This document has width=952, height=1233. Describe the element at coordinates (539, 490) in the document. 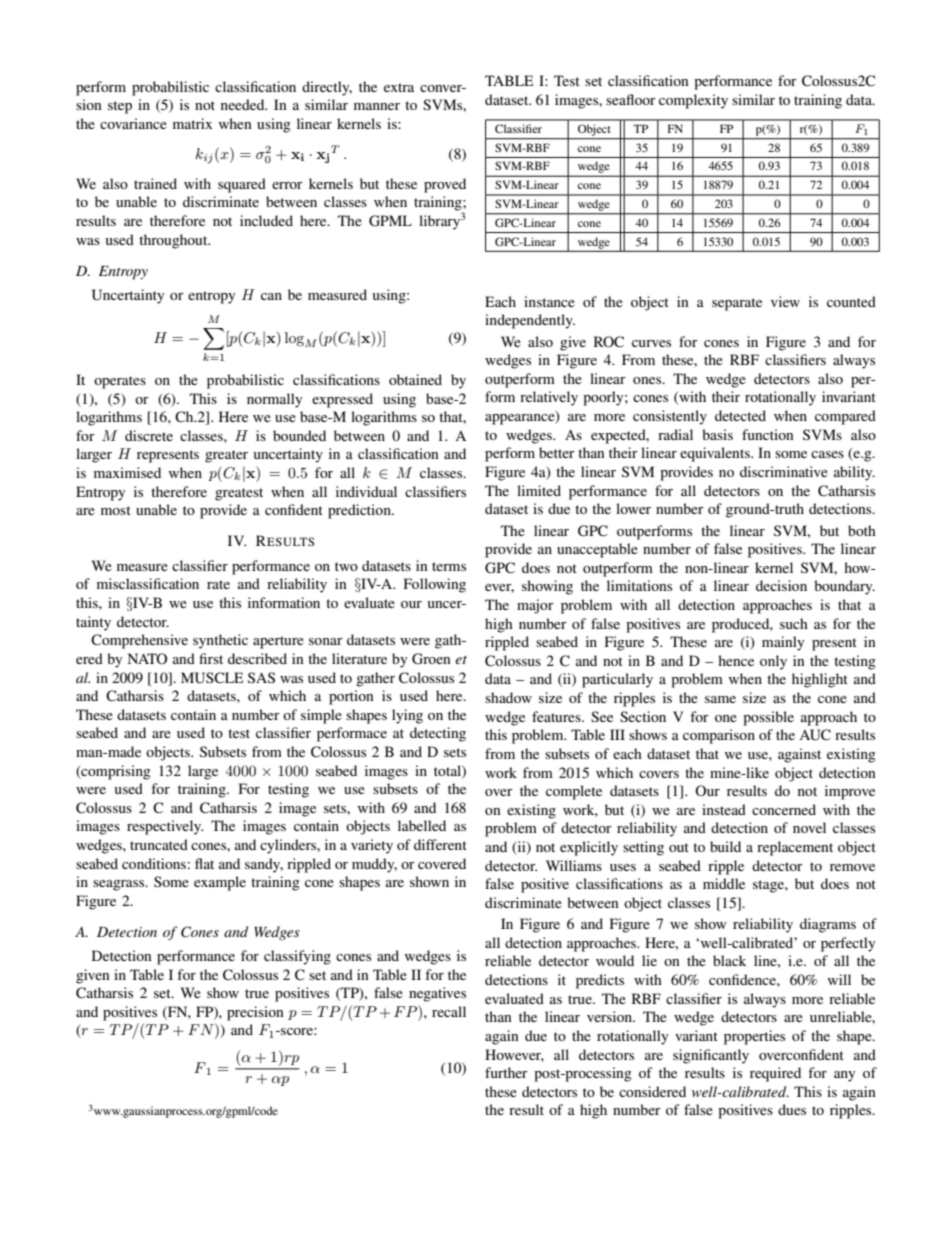

I see `limited` at that location.
